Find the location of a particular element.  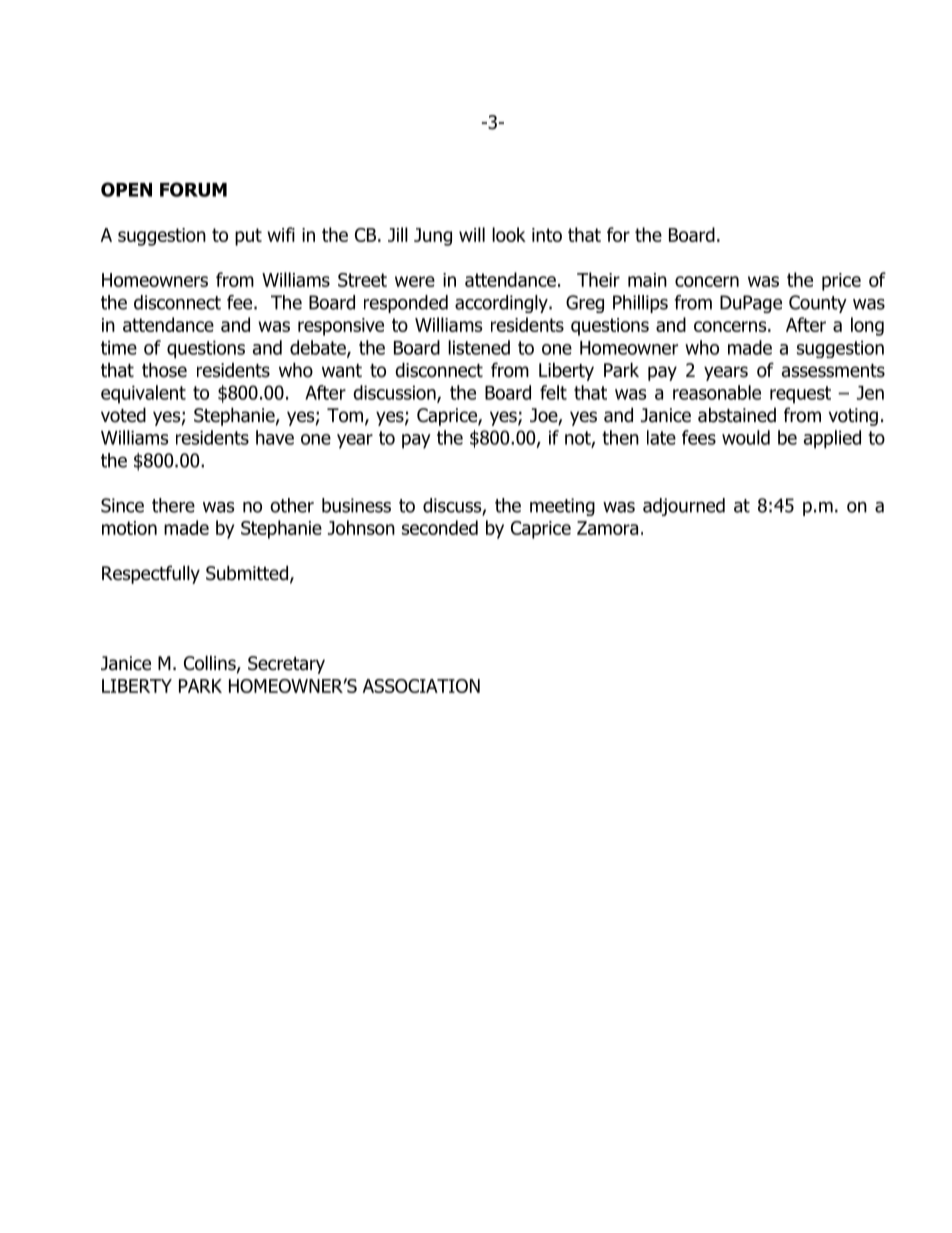

would is located at coordinates (746, 437).
